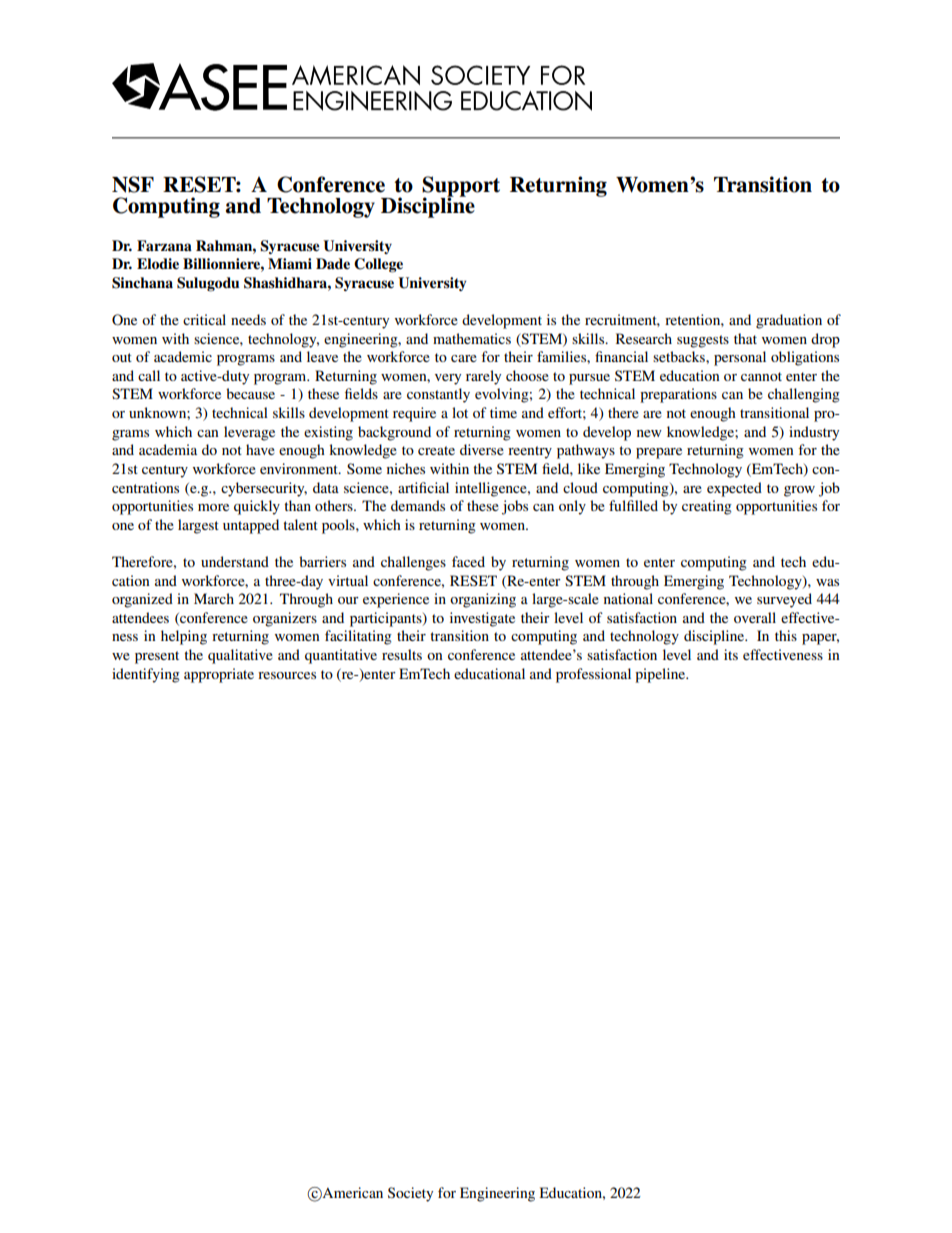  Describe the element at coordinates (133, 184) in the page. I see `NSF` at that location.
